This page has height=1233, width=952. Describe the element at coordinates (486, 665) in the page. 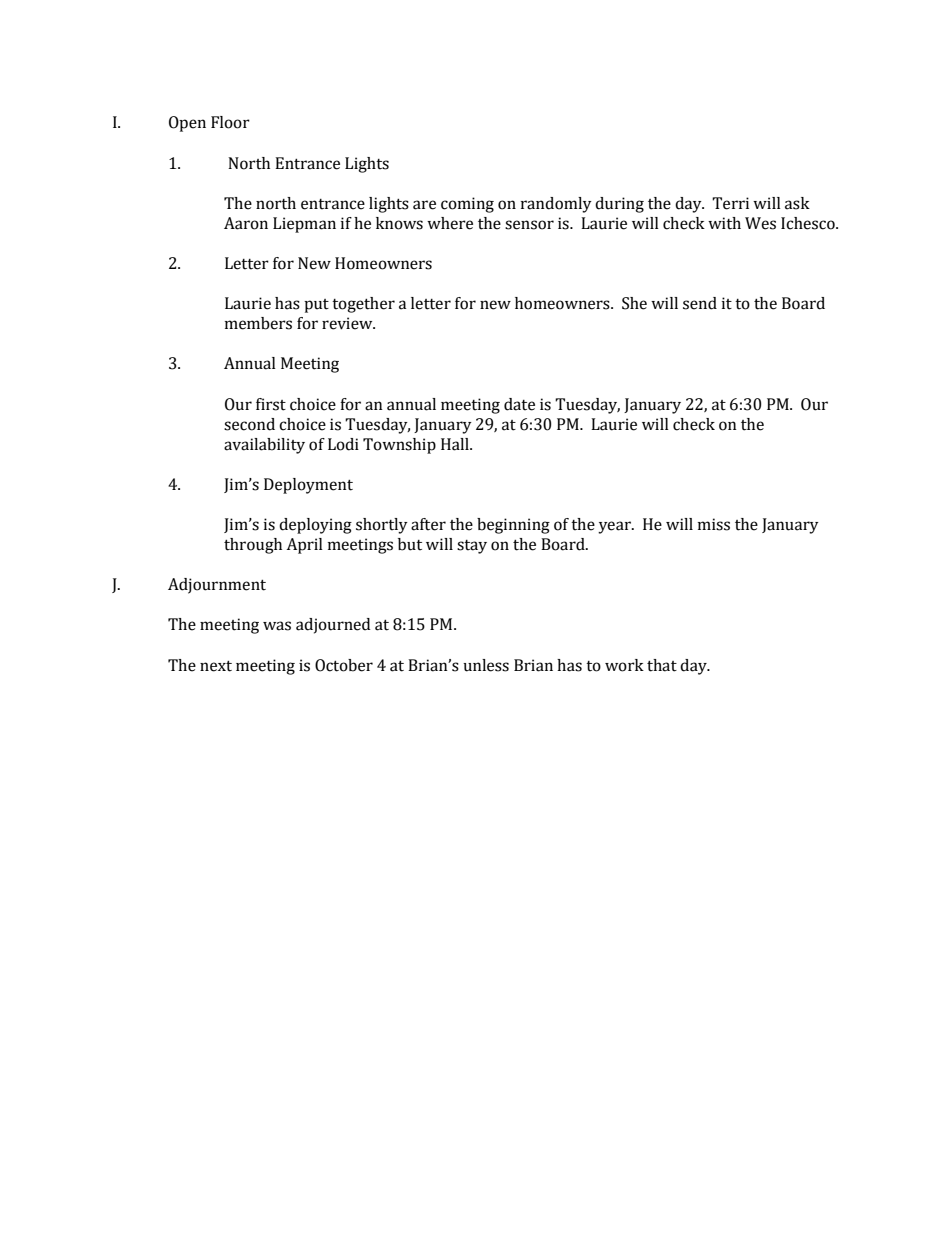

I see `unless` at that location.
